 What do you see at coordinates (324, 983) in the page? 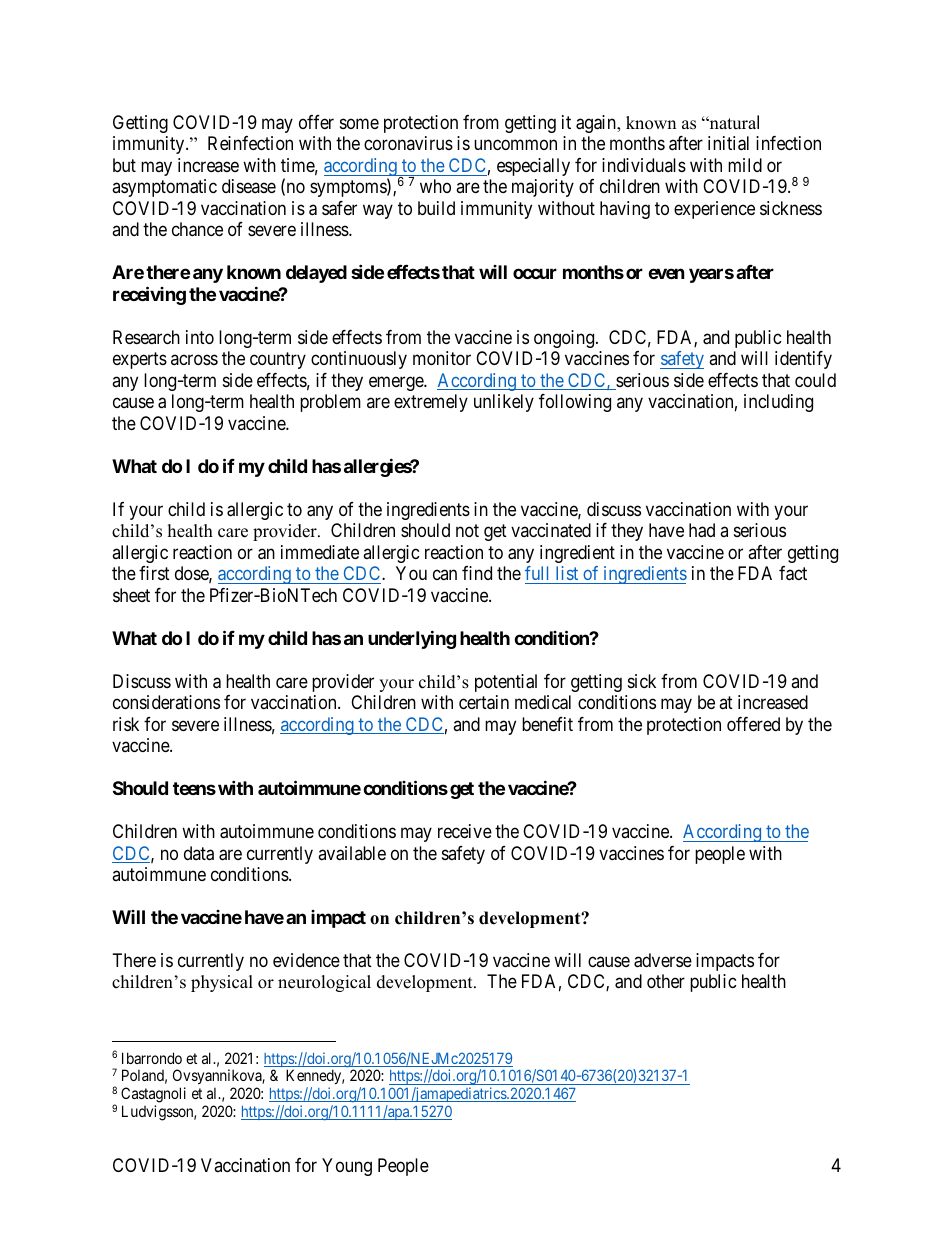
I see `neurological` at bounding box center [324, 983].
